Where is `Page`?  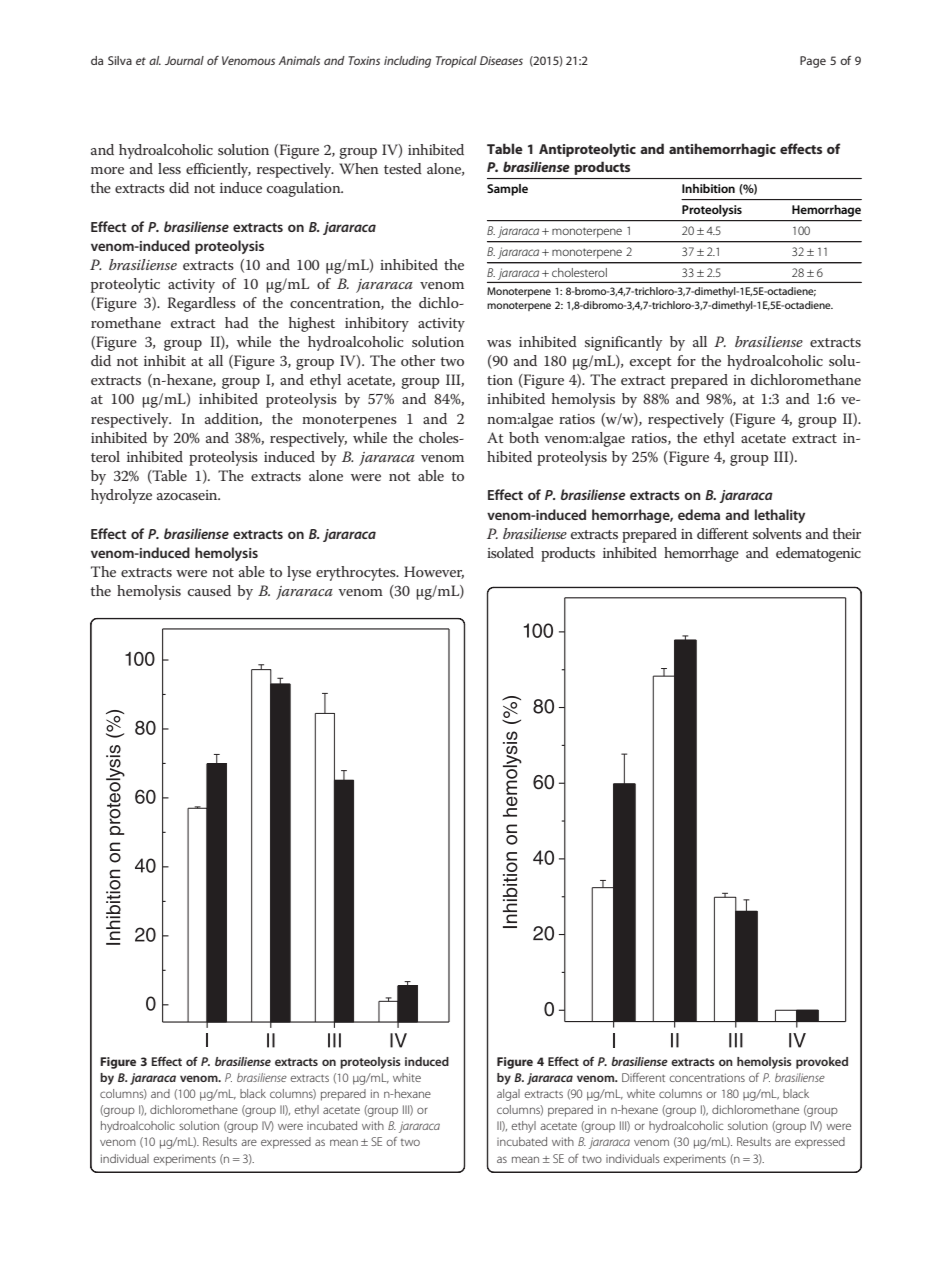
Page is located at coordinates (813, 62).
